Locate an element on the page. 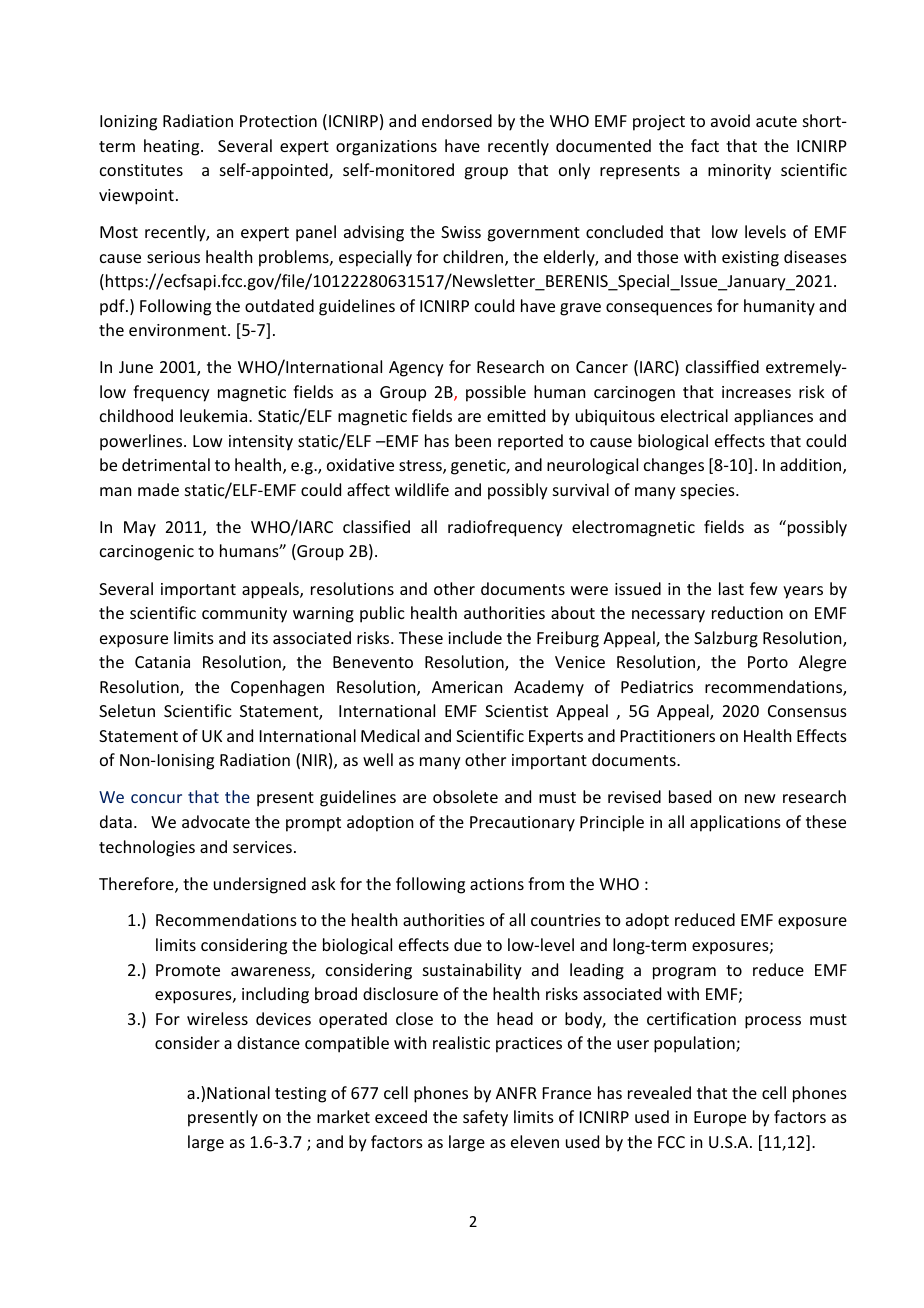 The image size is (924, 1308). species is located at coordinates (709, 492).
